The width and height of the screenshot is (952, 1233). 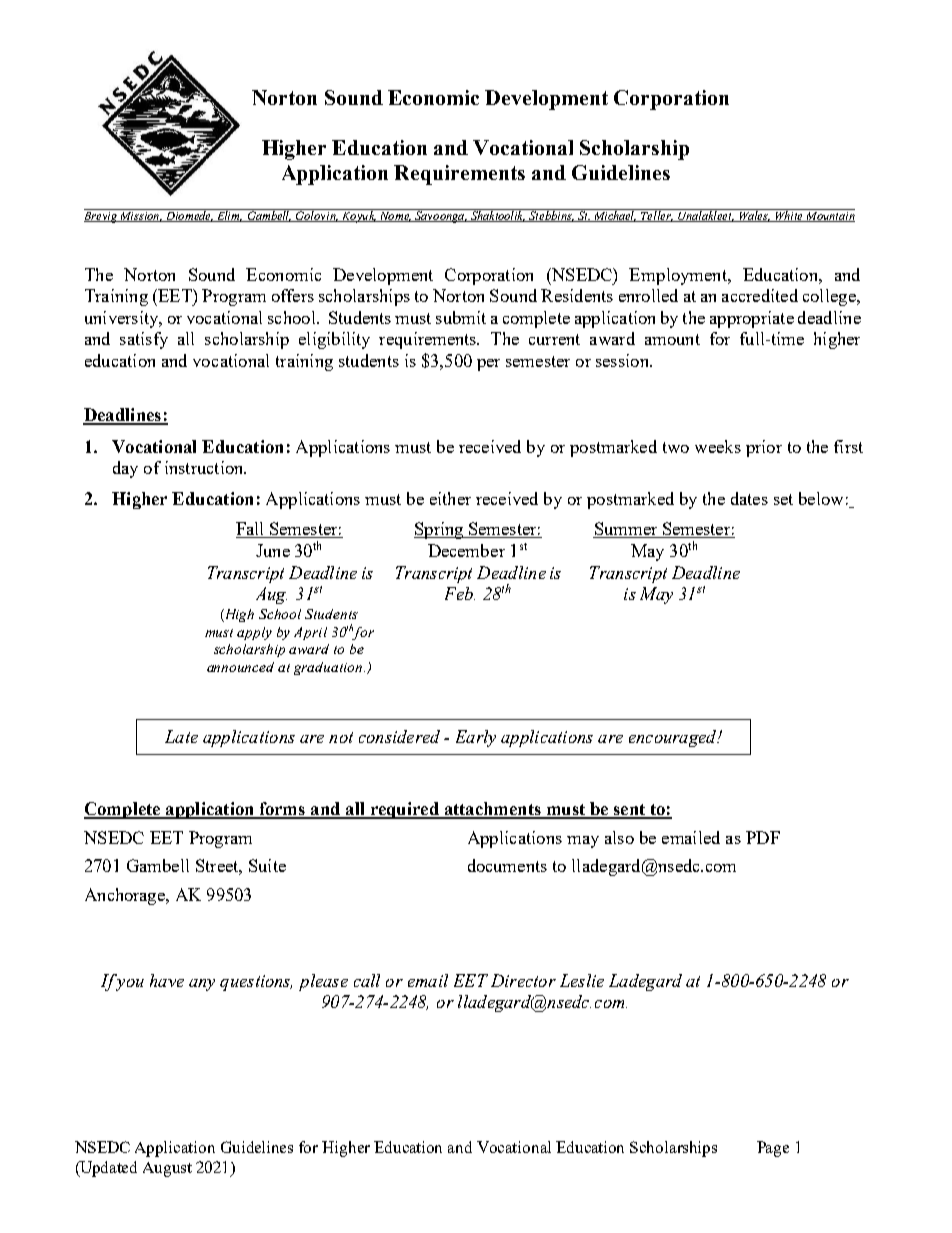 I want to click on August, so click(x=167, y=1169).
